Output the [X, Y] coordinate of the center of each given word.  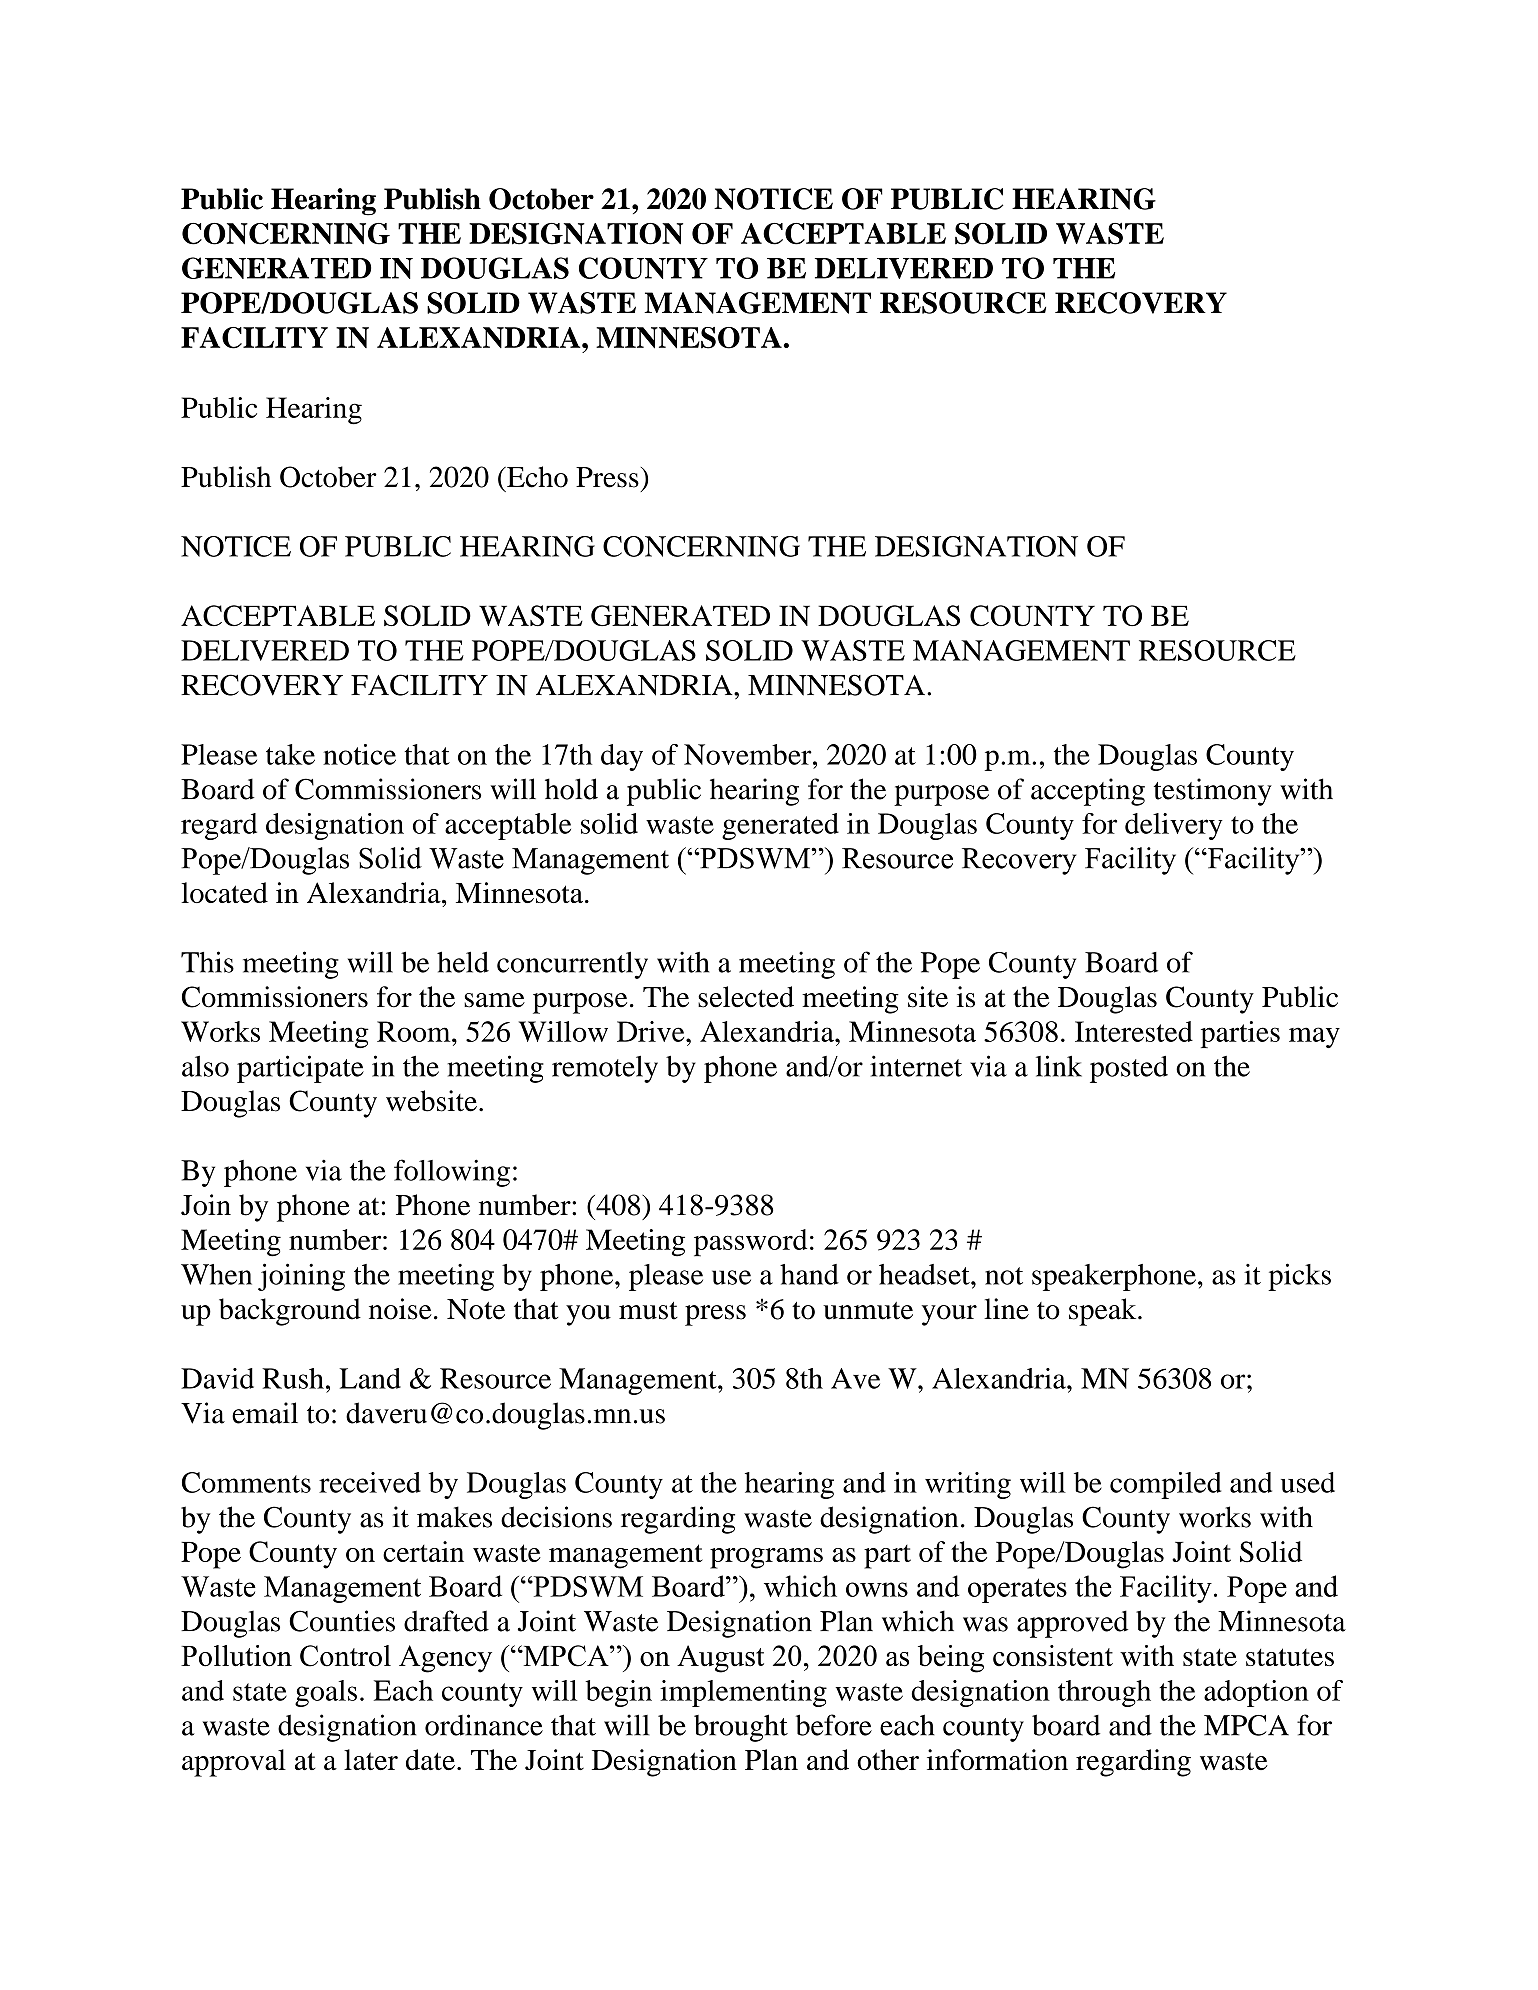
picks [1299, 1277]
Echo [536, 477]
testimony [1213, 792]
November [749, 754]
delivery [1174, 826]
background [290, 1312]
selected [746, 997]
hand [809, 1274]
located [224, 892]
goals [326, 1693]
